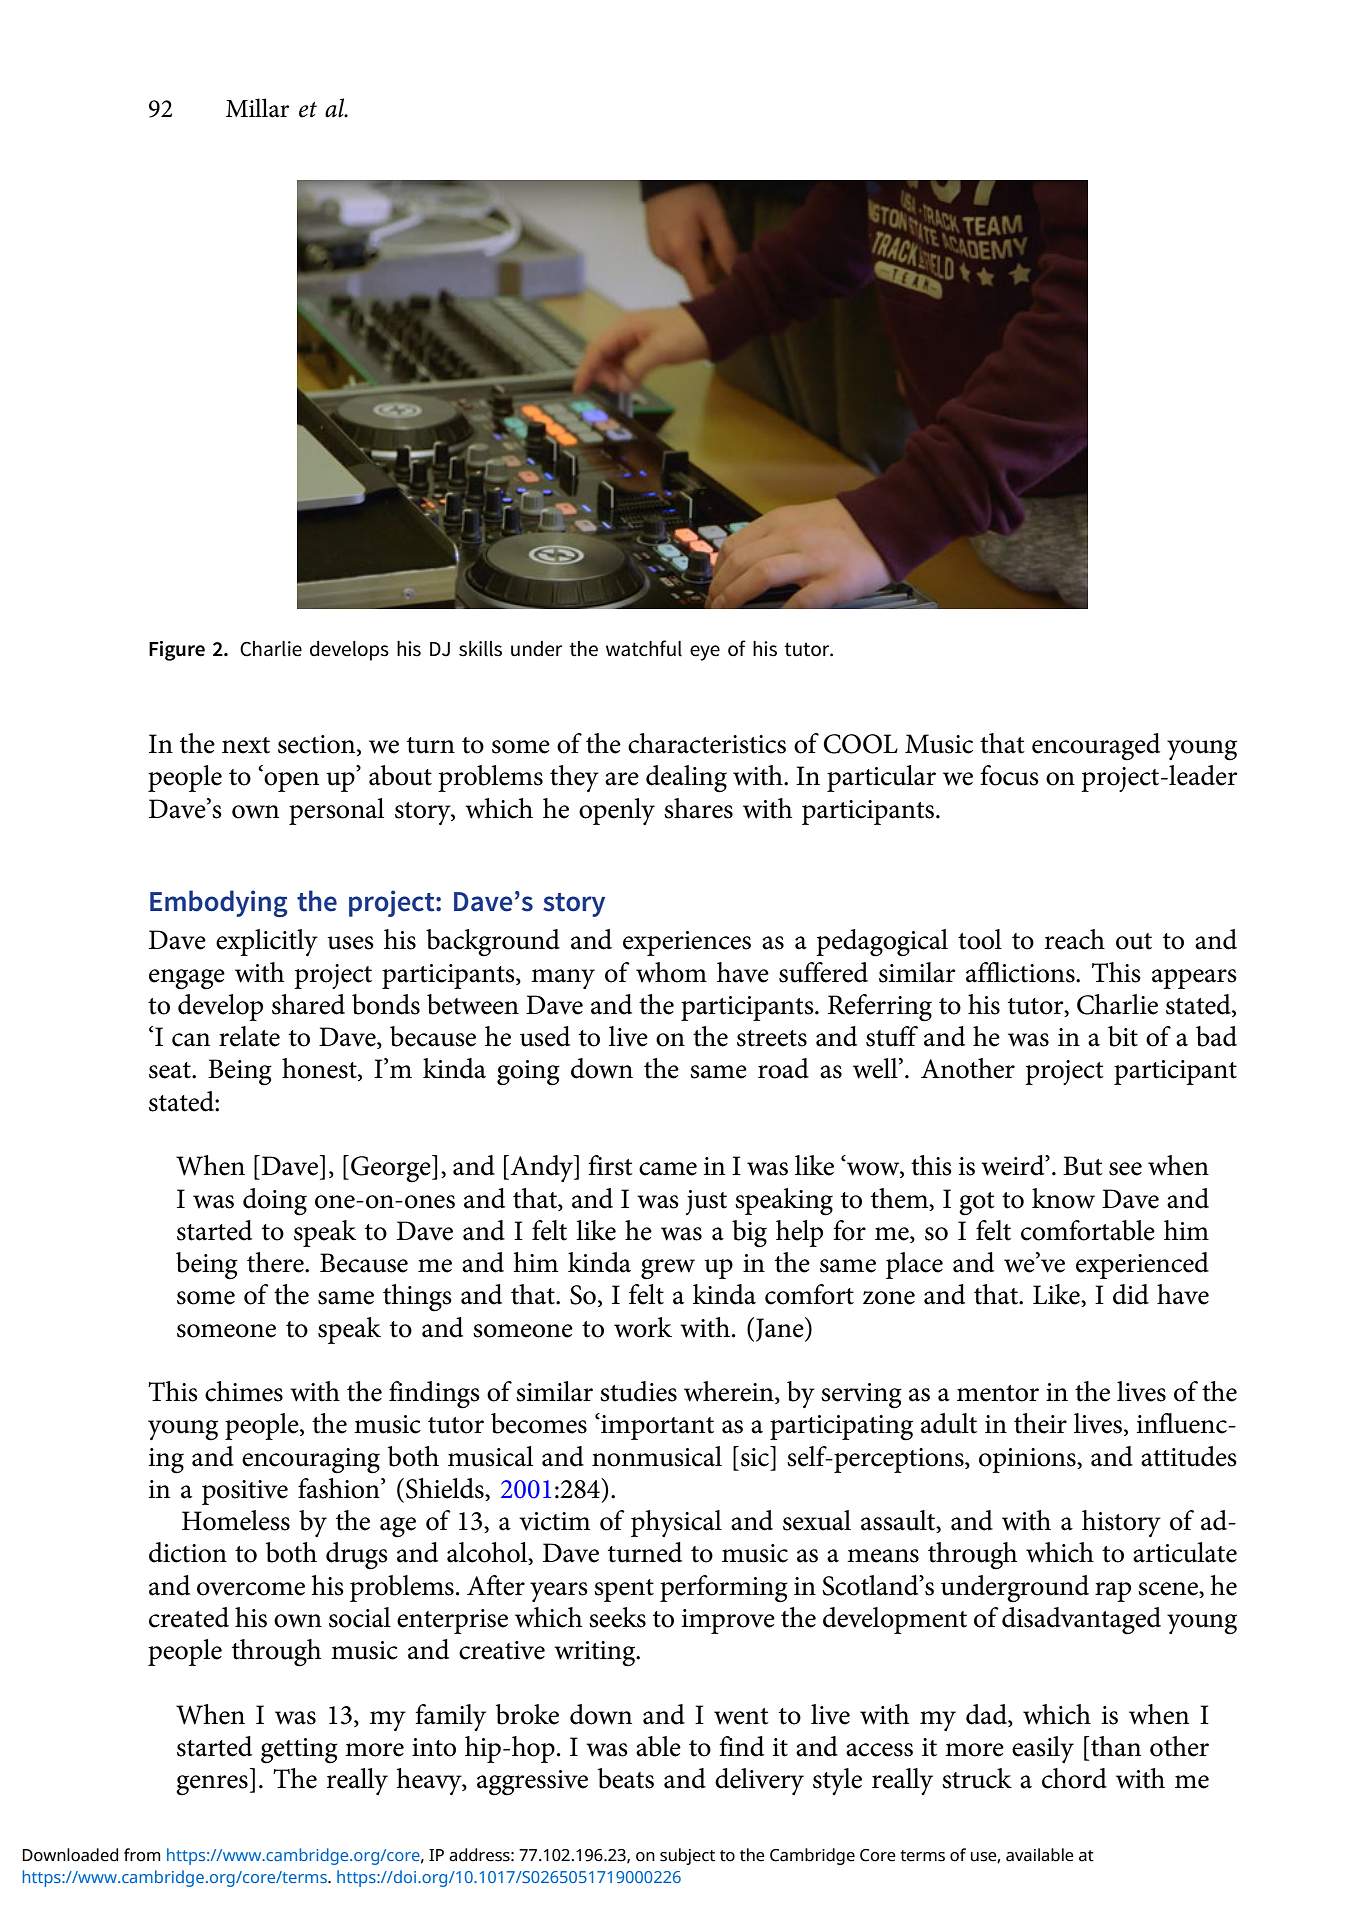 Image resolution: width=1354 pixels, height=1922 pixels. Describe the element at coordinates (644, 648) in the screenshot. I see `watchful` at that location.
